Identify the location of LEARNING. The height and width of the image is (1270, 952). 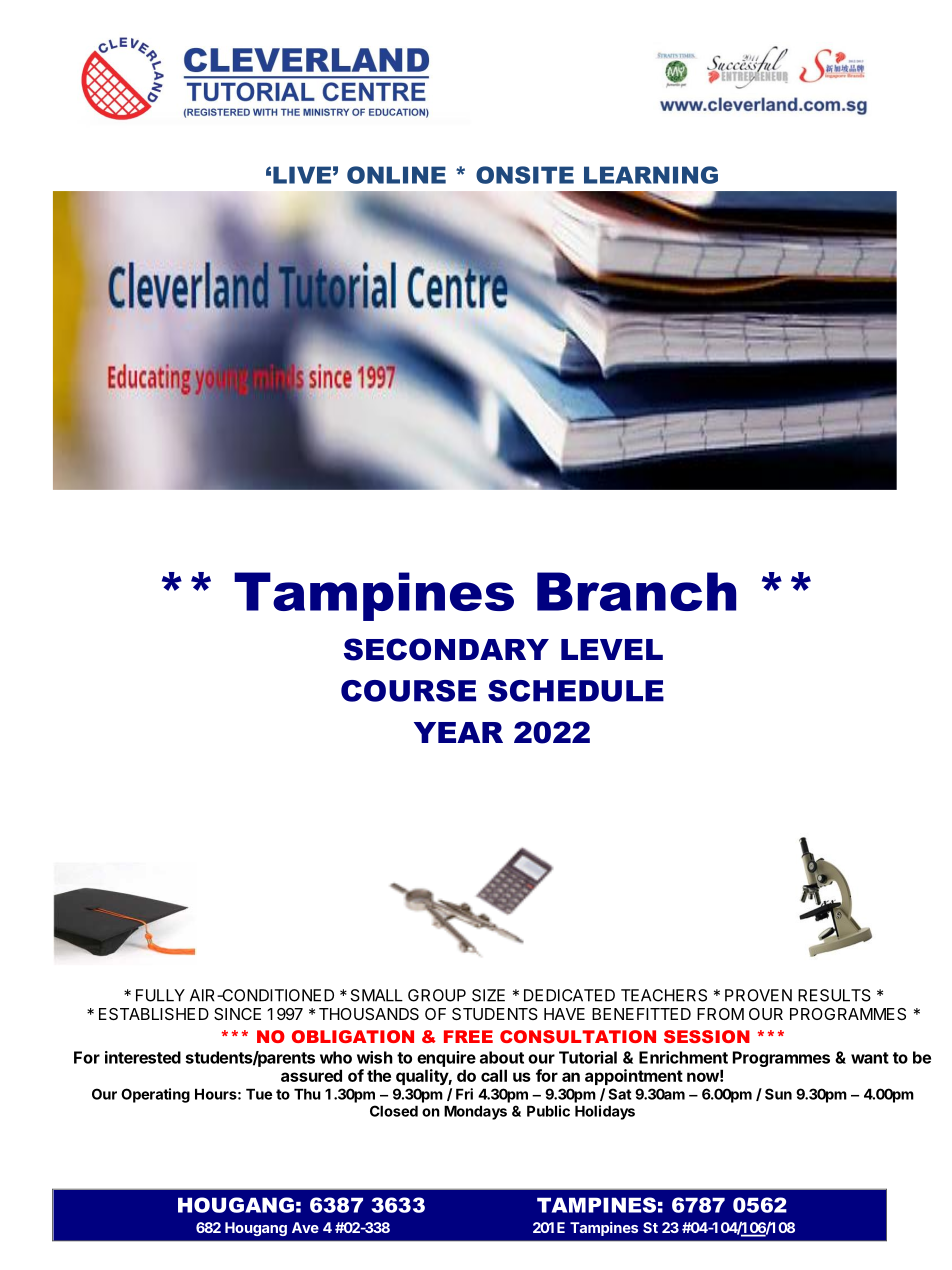
(651, 175).
